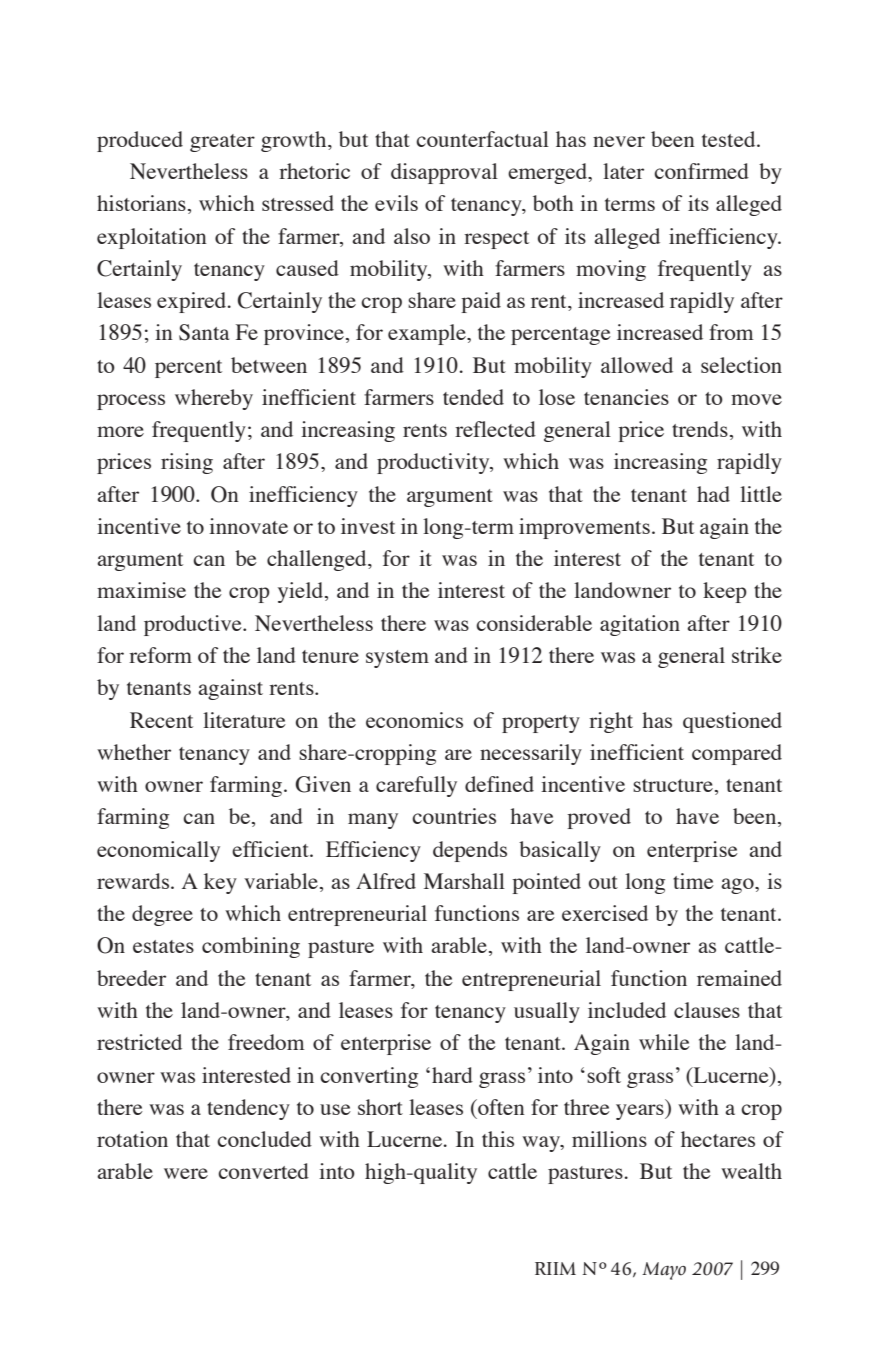 The height and width of the screenshot is (1372, 881). I want to click on disapproval, so click(444, 173).
